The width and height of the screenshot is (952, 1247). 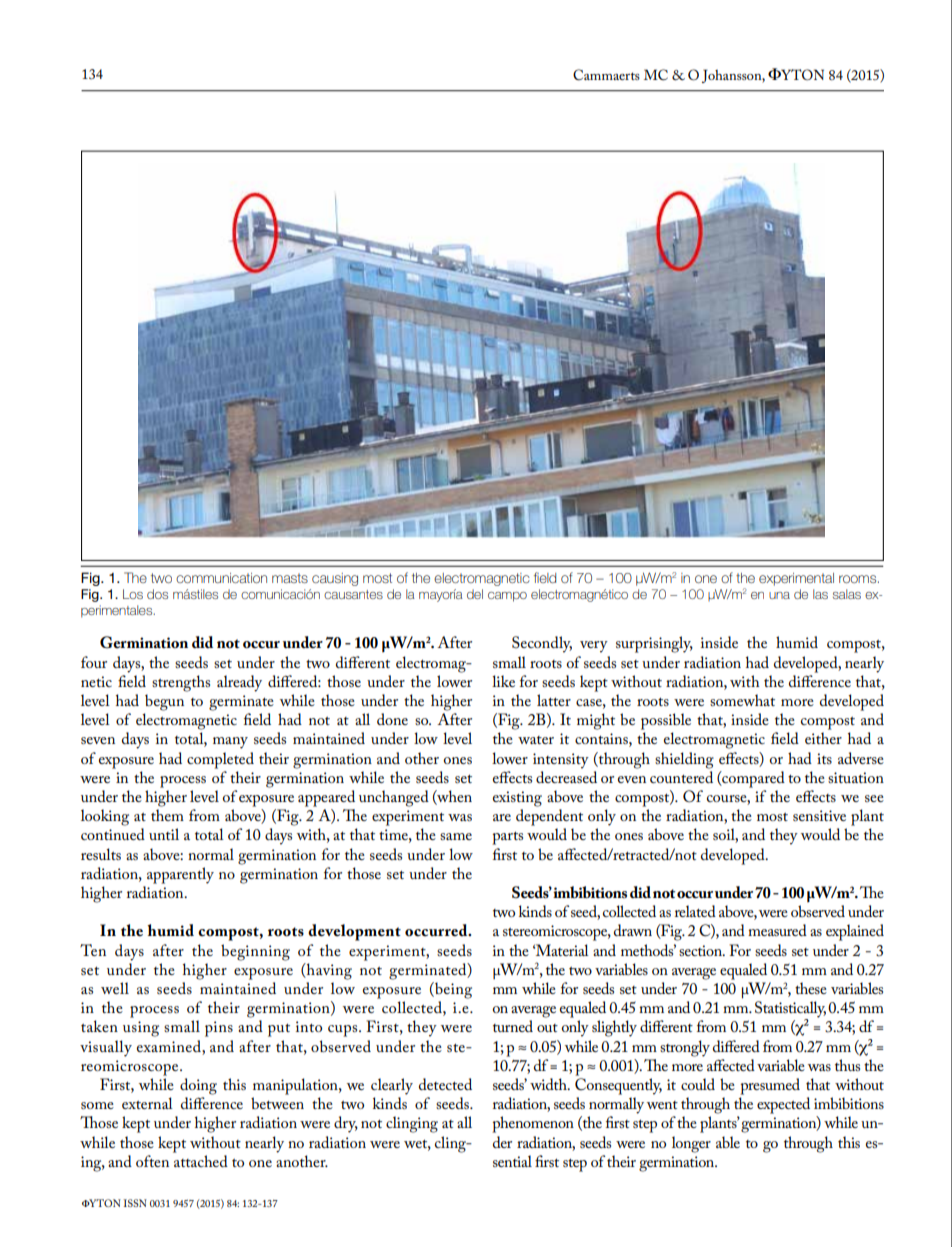 What do you see at coordinates (445, 1084) in the screenshot?
I see `detected` at bounding box center [445, 1084].
